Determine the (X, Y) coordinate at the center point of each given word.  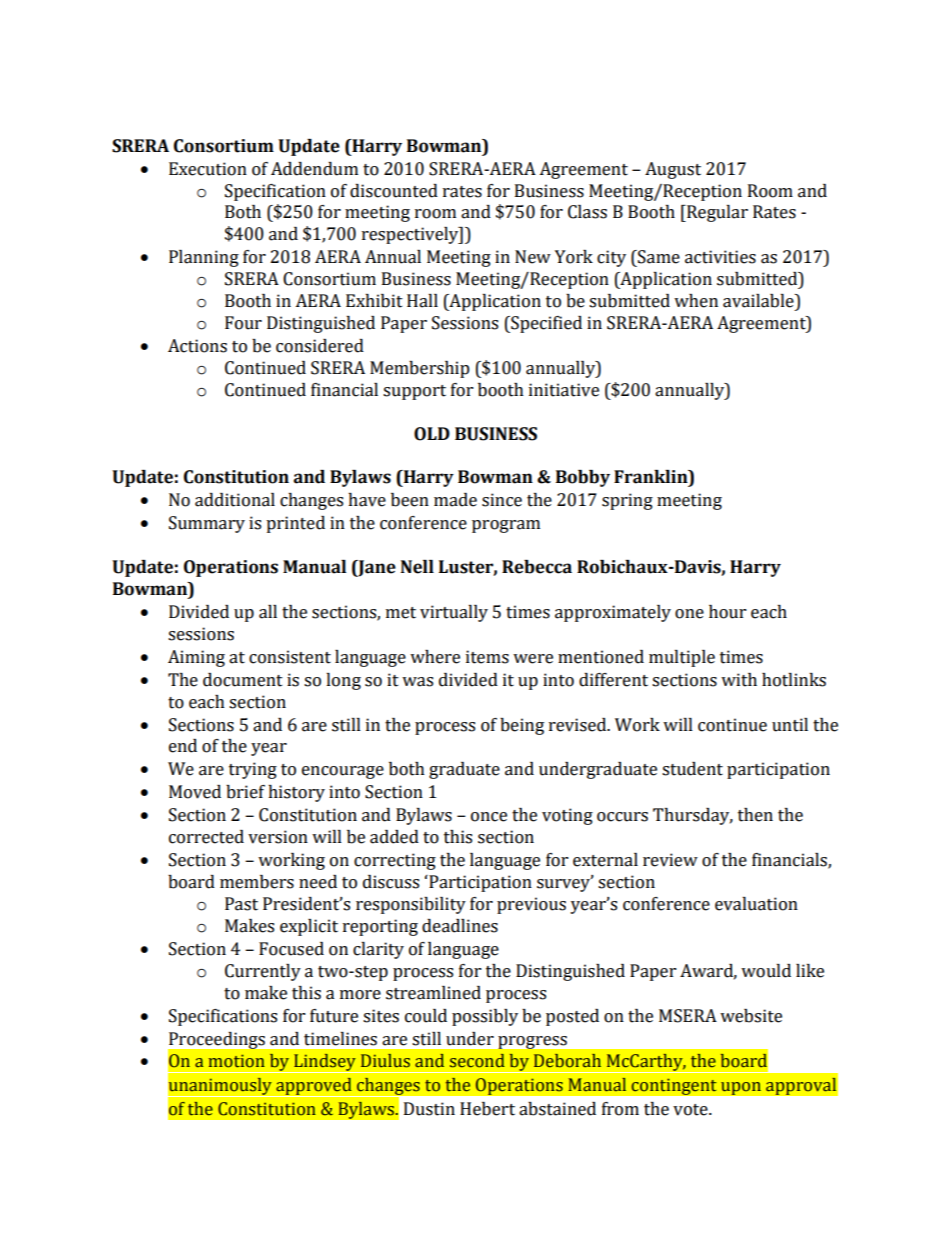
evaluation (756, 904)
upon (741, 1088)
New (533, 257)
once (489, 817)
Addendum (314, 169)
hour (727, 612)
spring (627, 501)
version (278, 837)
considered (320, 346)
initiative (564, 390)
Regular (716, 213)
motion (237, 1061)
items (487, 657)
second (477, 1061)
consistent (290, 657)
